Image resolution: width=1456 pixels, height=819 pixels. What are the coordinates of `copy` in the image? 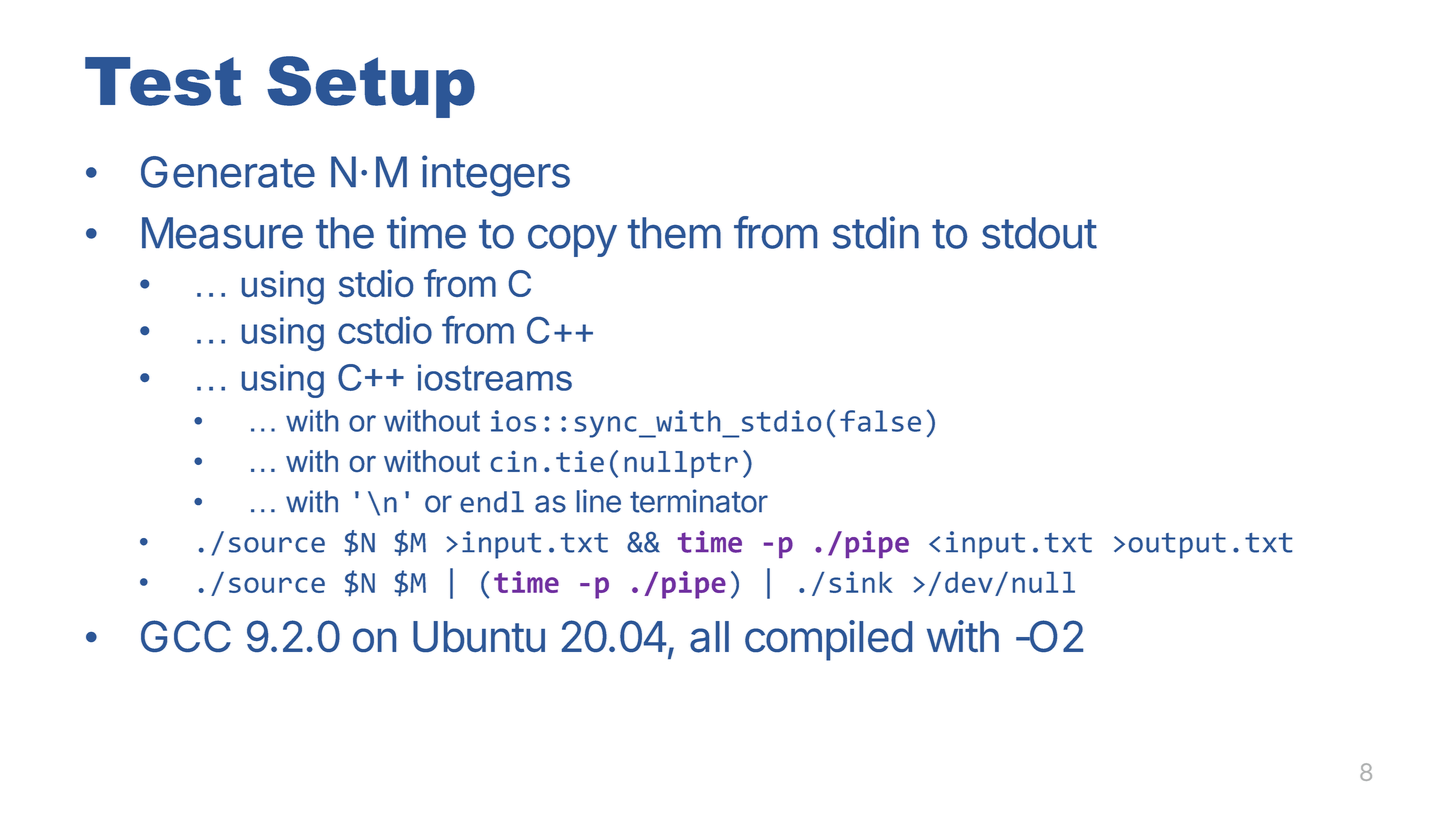 It's located at (572, 241).
